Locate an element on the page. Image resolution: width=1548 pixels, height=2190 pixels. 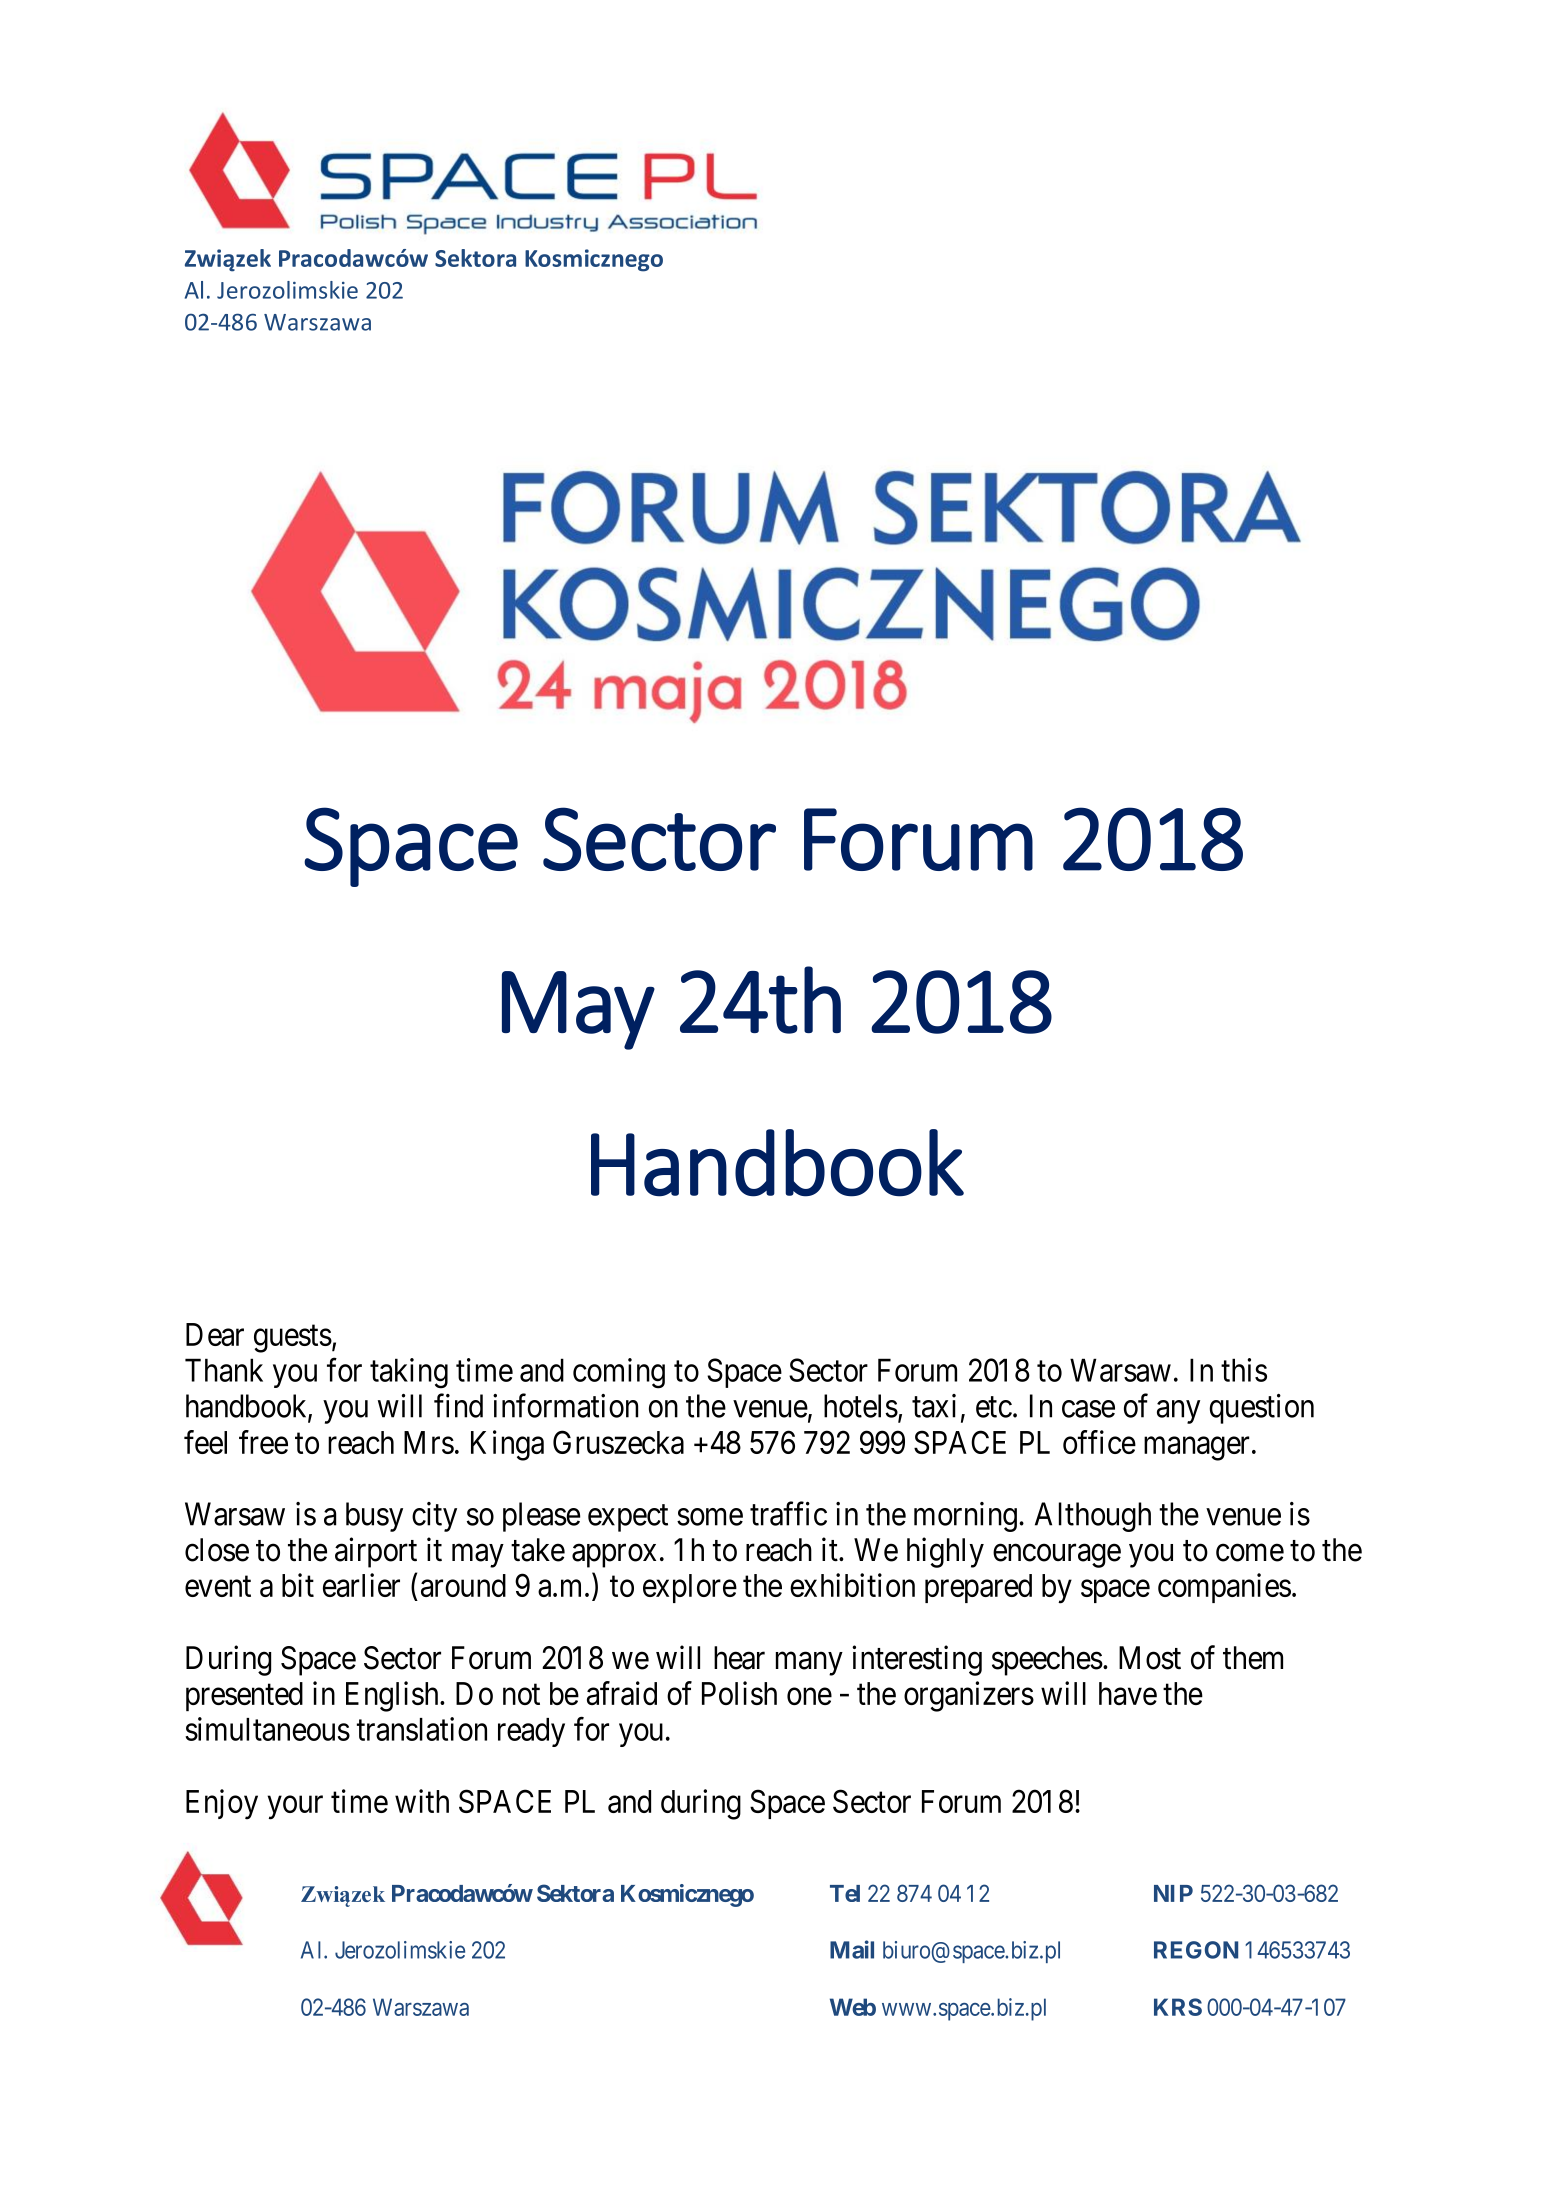
encourage is located at coordinates (1057, 1556).
